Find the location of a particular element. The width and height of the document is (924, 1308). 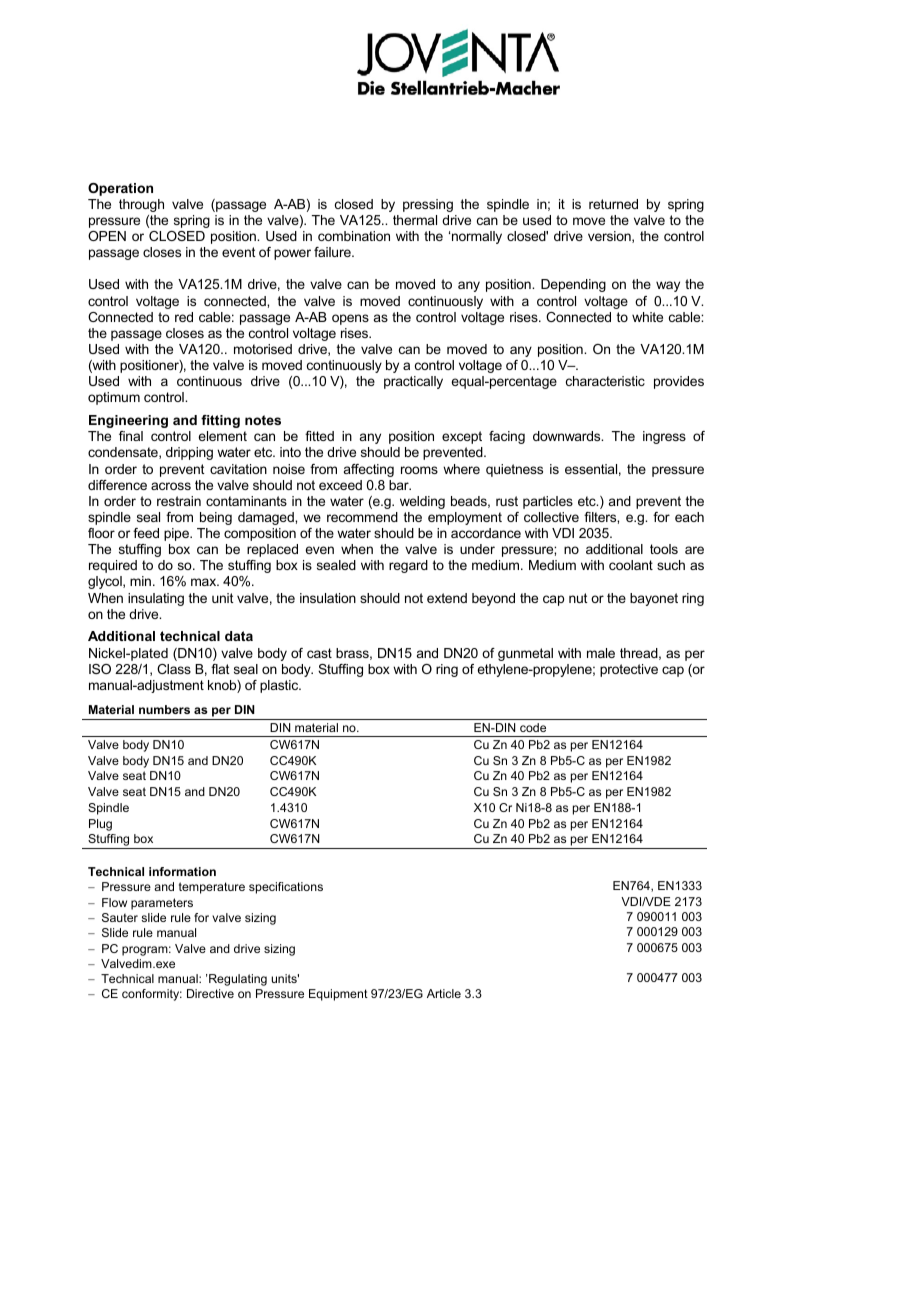

Equipment is located at coordinates (338, 995).
